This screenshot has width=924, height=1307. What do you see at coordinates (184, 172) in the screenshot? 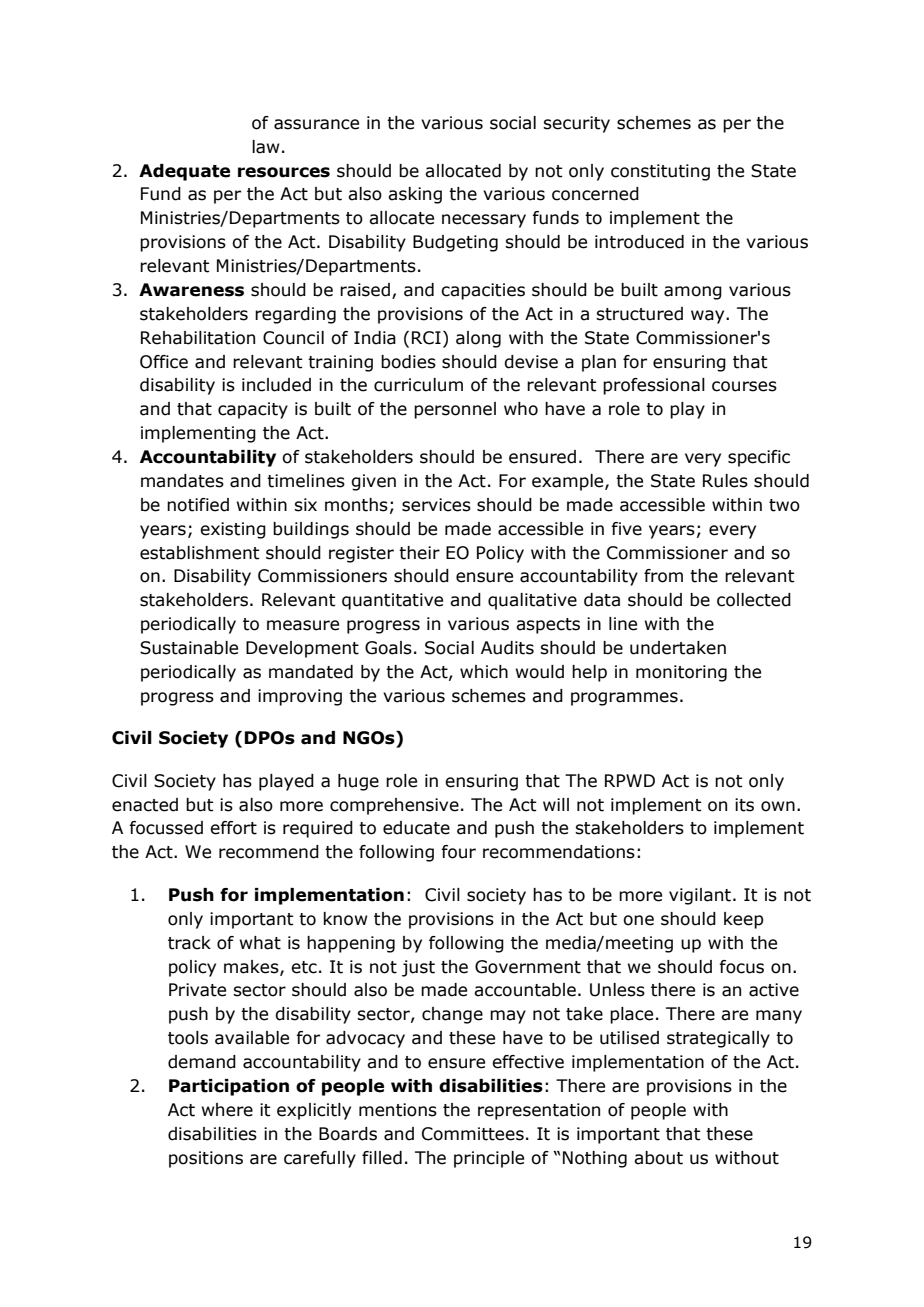
I see `Adequate` at bounding box center [184, 172].
